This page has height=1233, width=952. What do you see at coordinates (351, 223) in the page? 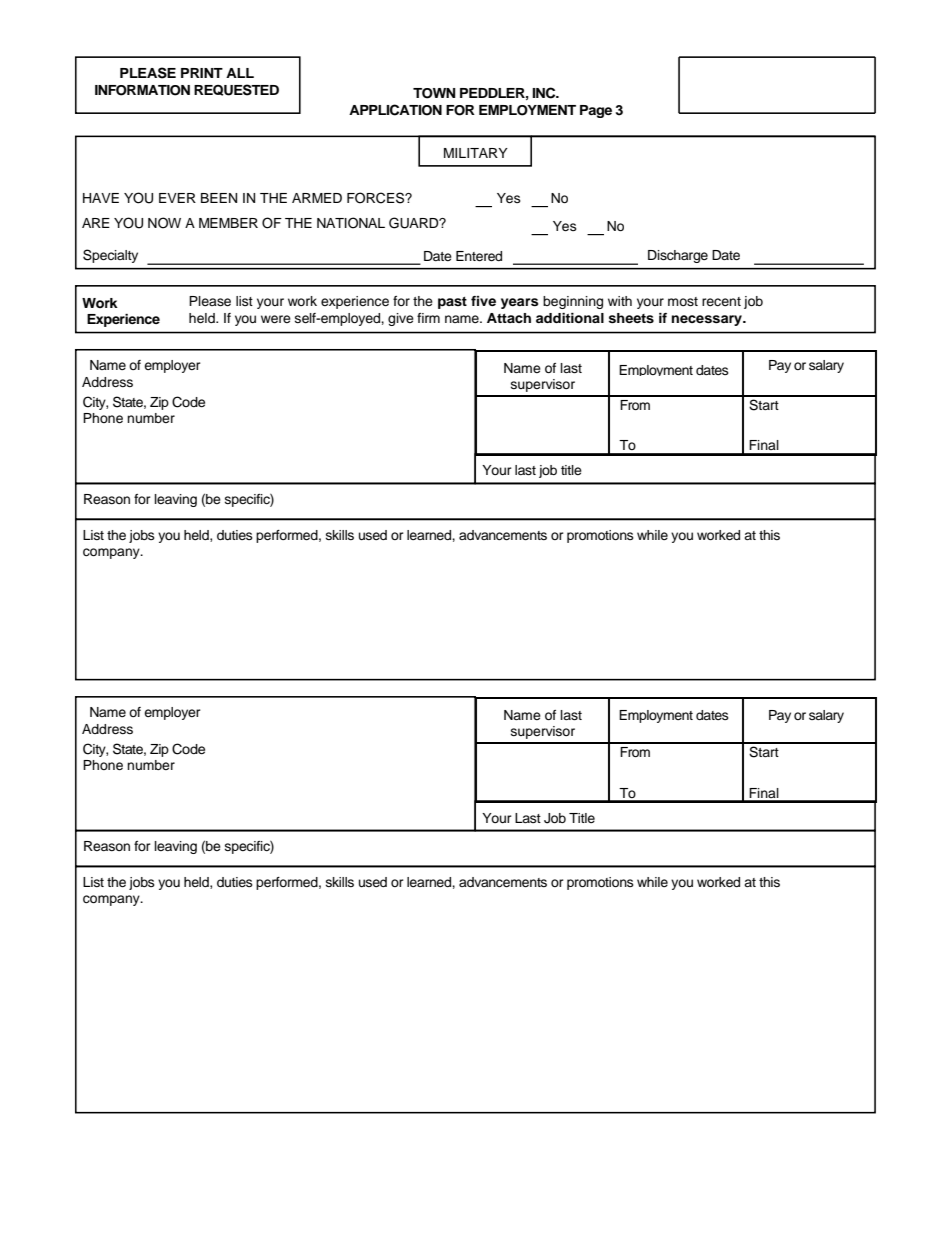
I see `NATIONAL` at bounding box center [351, 223].
